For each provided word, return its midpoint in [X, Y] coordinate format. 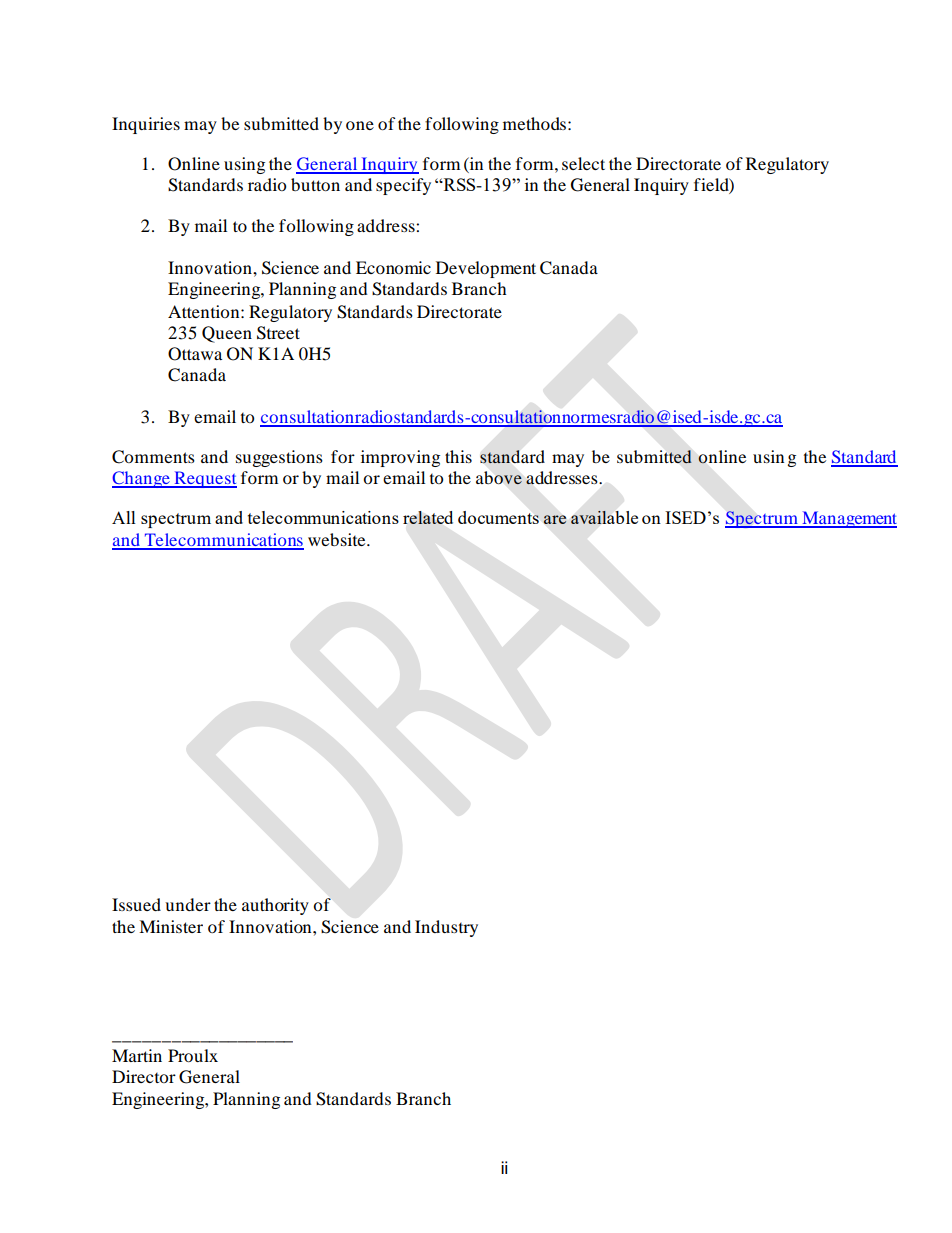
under [188, 904]
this [458, 456]
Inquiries [146, 125]
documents [498, 517]
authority [275, 906]
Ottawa [195, 354]
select [583, 163]
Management [848, 519]
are [555, 519]
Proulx [193, 1055]
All [124, 517]
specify [403, 186]
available [604, 517]
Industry [446, 928]
